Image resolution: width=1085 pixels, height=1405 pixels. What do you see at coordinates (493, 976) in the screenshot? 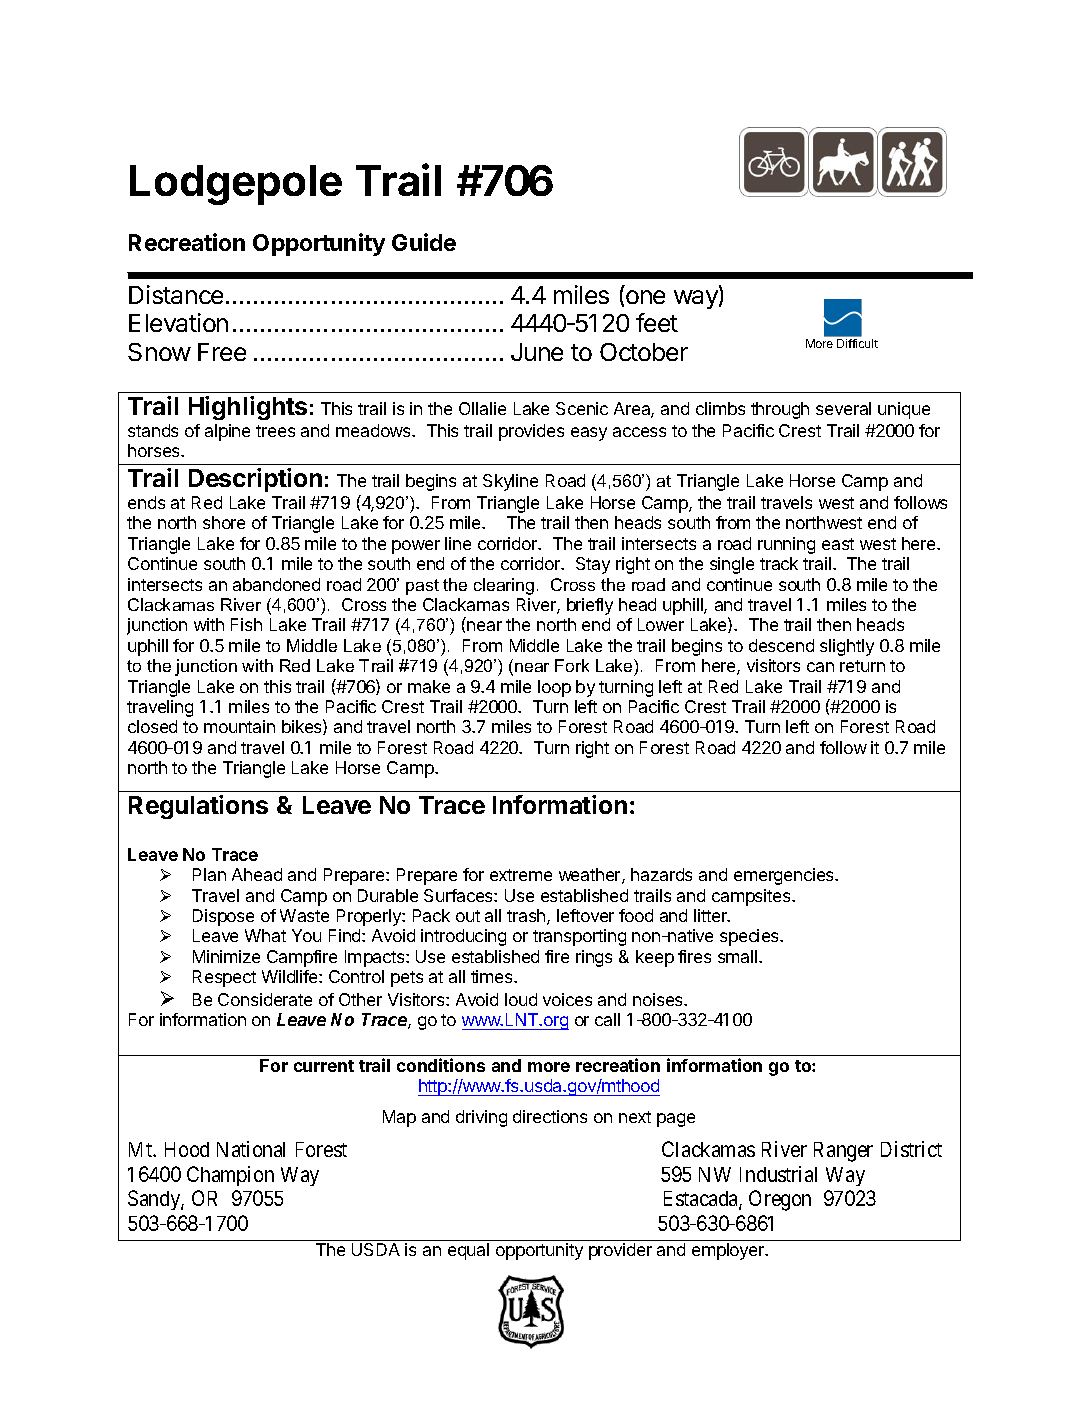
I see `times` at bounding box center [493, 976].
